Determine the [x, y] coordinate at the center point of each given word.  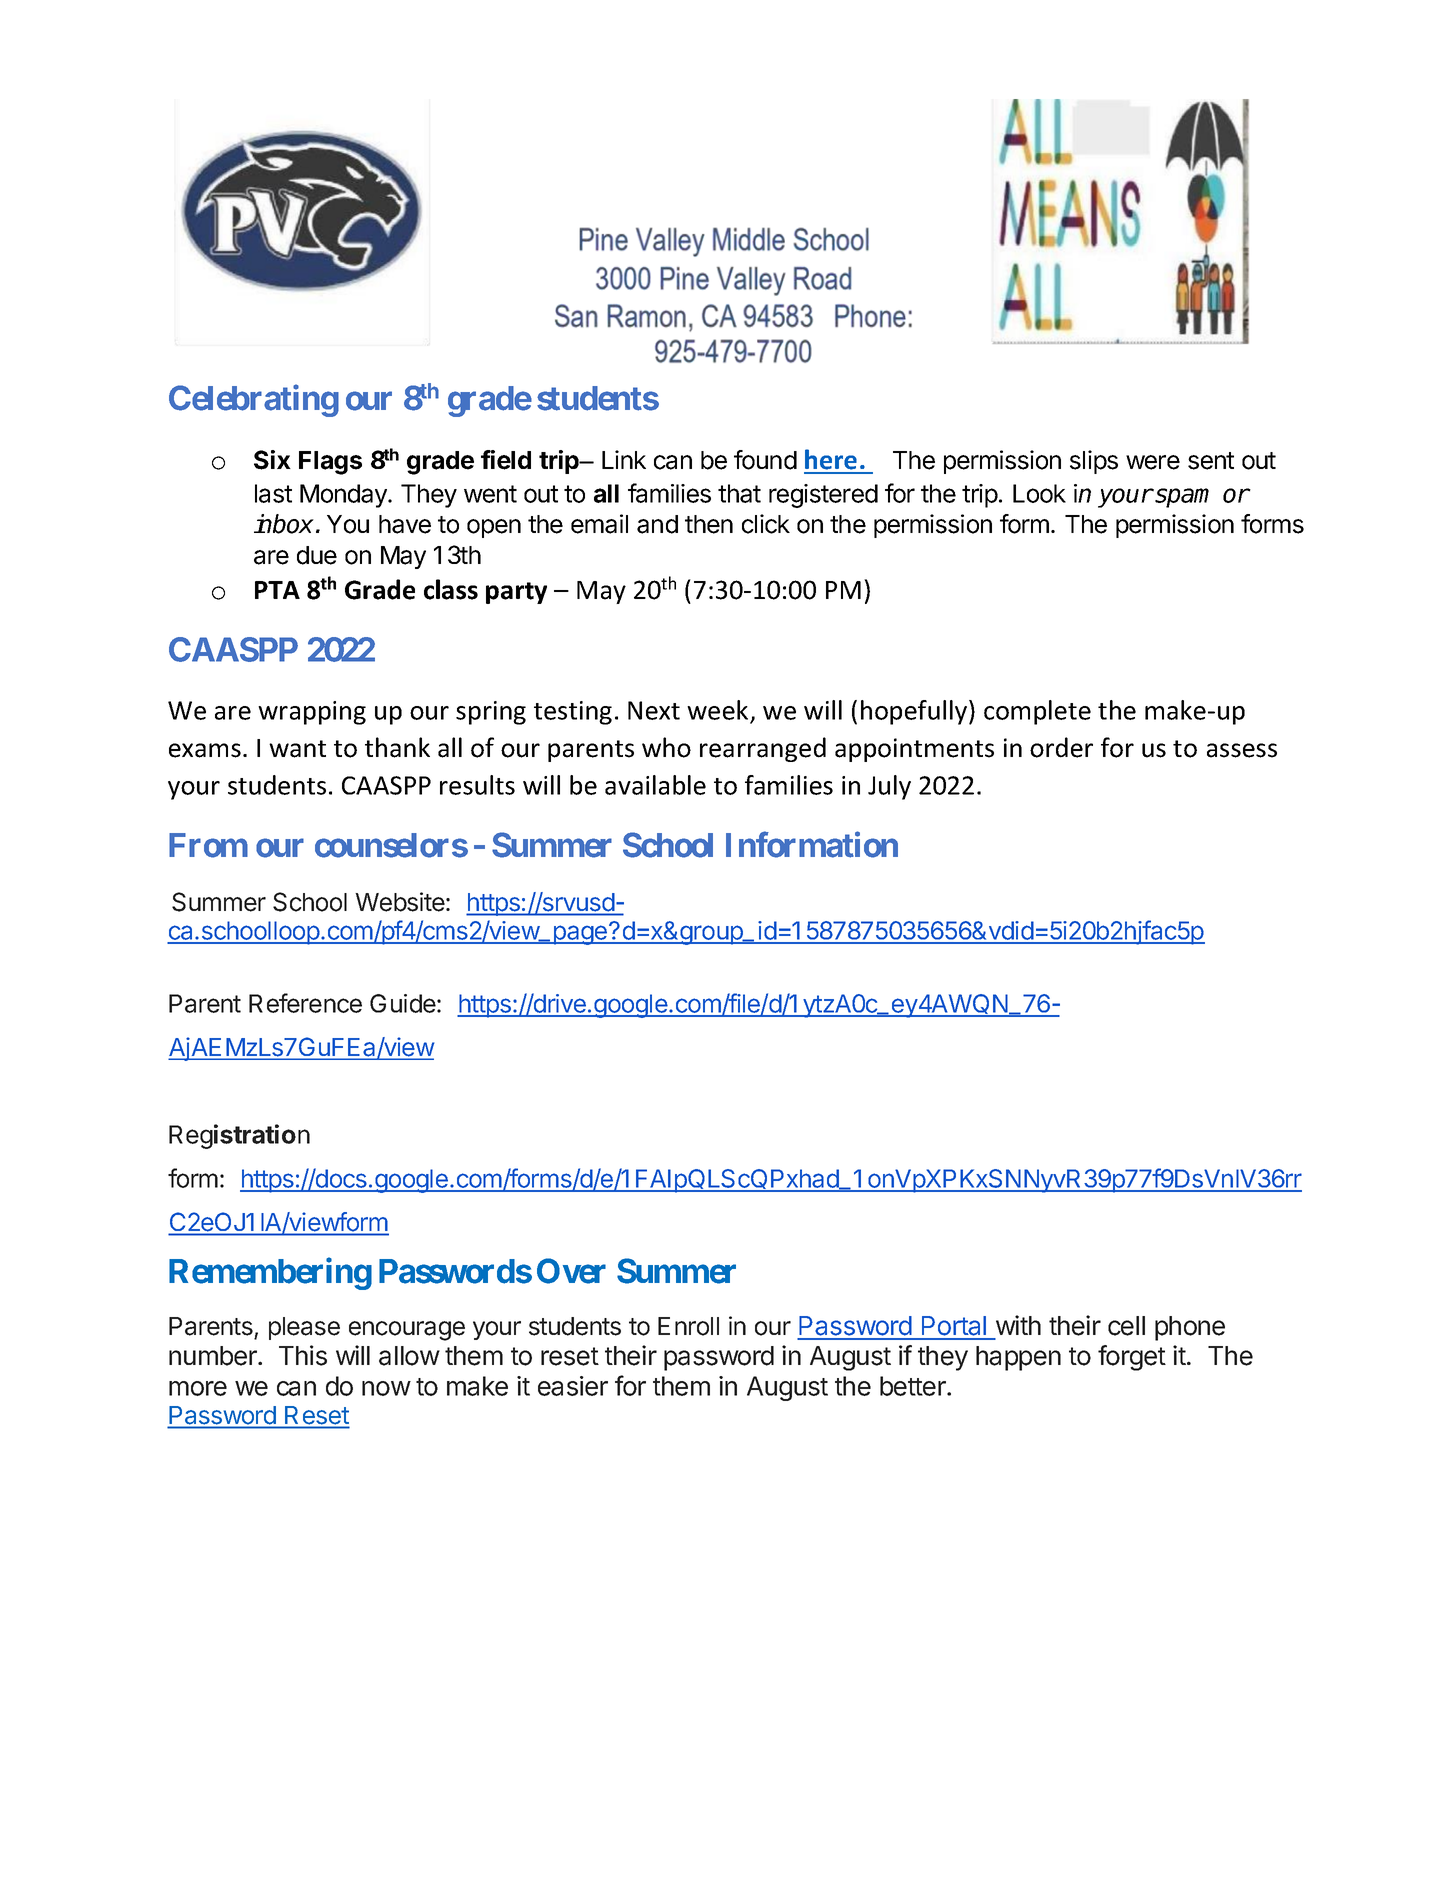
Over [571, 1271]
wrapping [312, 713]
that [739, 493]
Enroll [688, 1326]
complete [1037, 712]
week [719, 711]
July [889, 787]
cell [1126, 1326]
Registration [239, 1136]
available [655, 785]
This [303, 1355]
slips [1094, 462]
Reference [305, 1003]
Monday [344, 496]
